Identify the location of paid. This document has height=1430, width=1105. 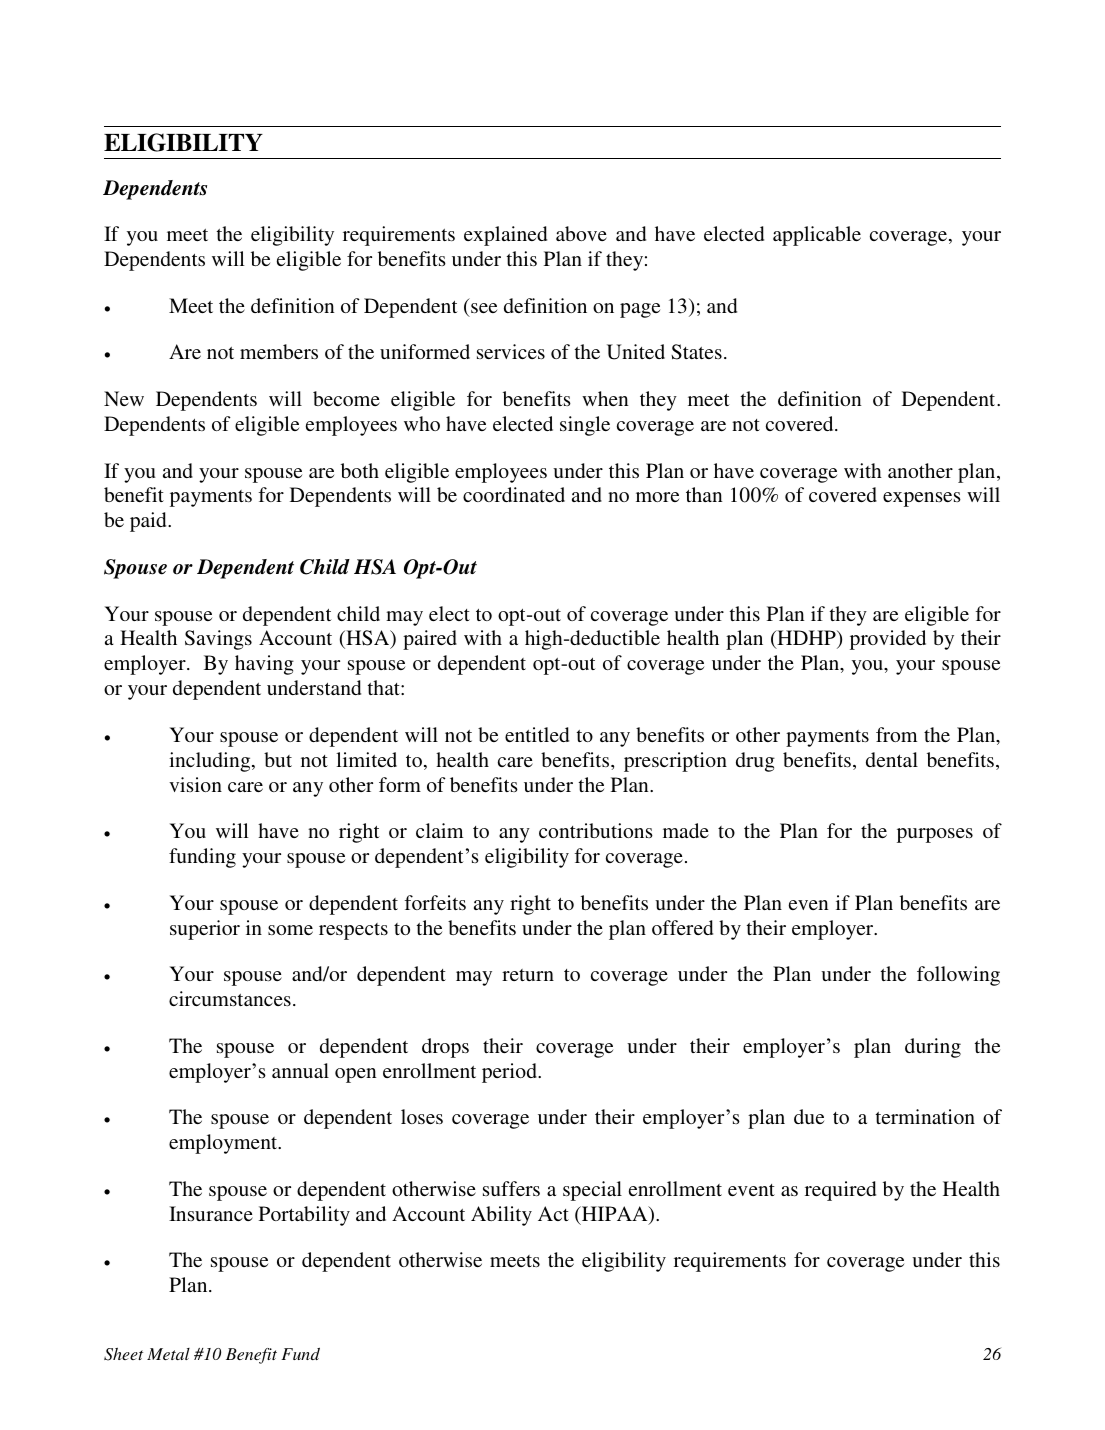
(149, 522).
